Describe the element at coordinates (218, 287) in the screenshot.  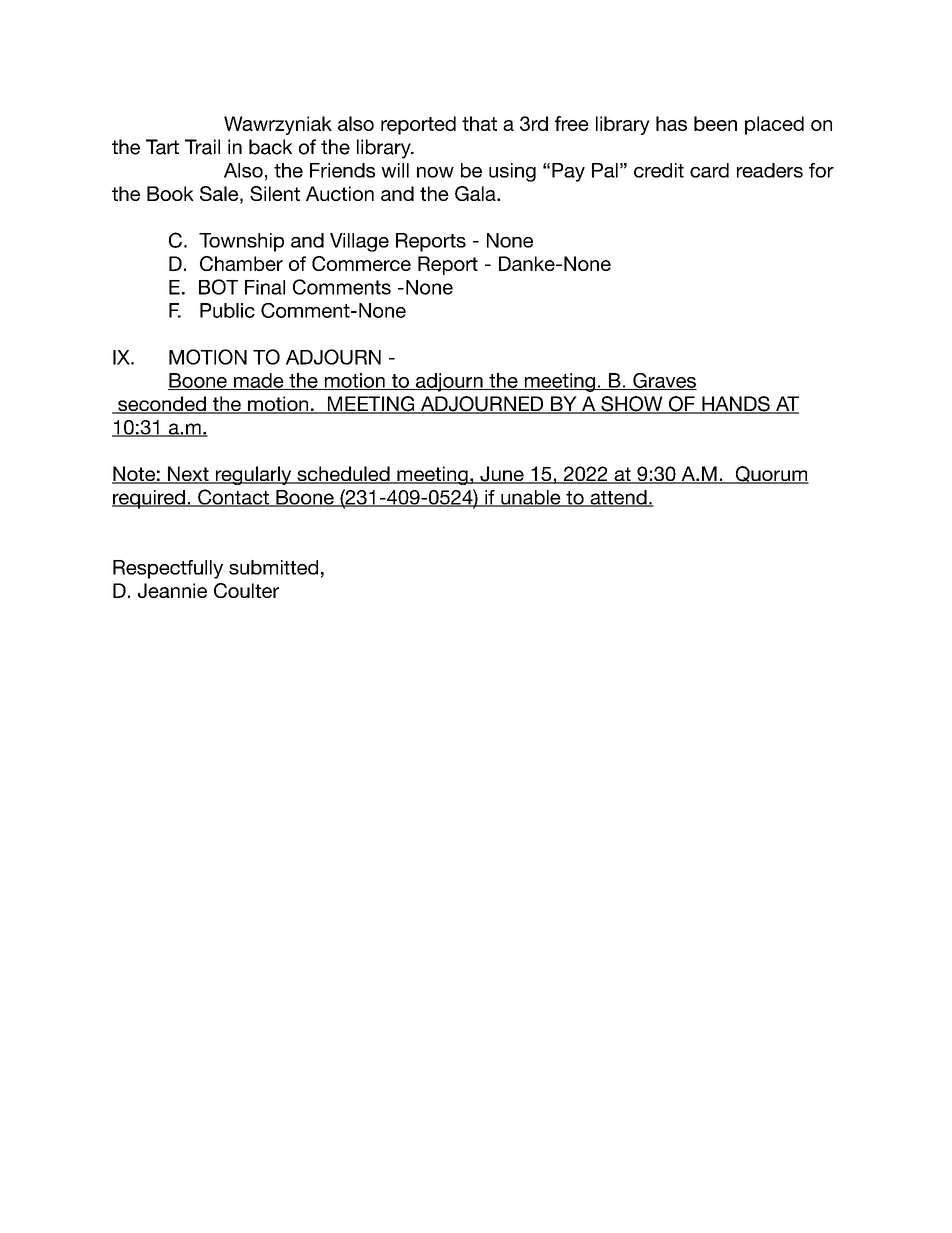
I see `BOT` at that location.
